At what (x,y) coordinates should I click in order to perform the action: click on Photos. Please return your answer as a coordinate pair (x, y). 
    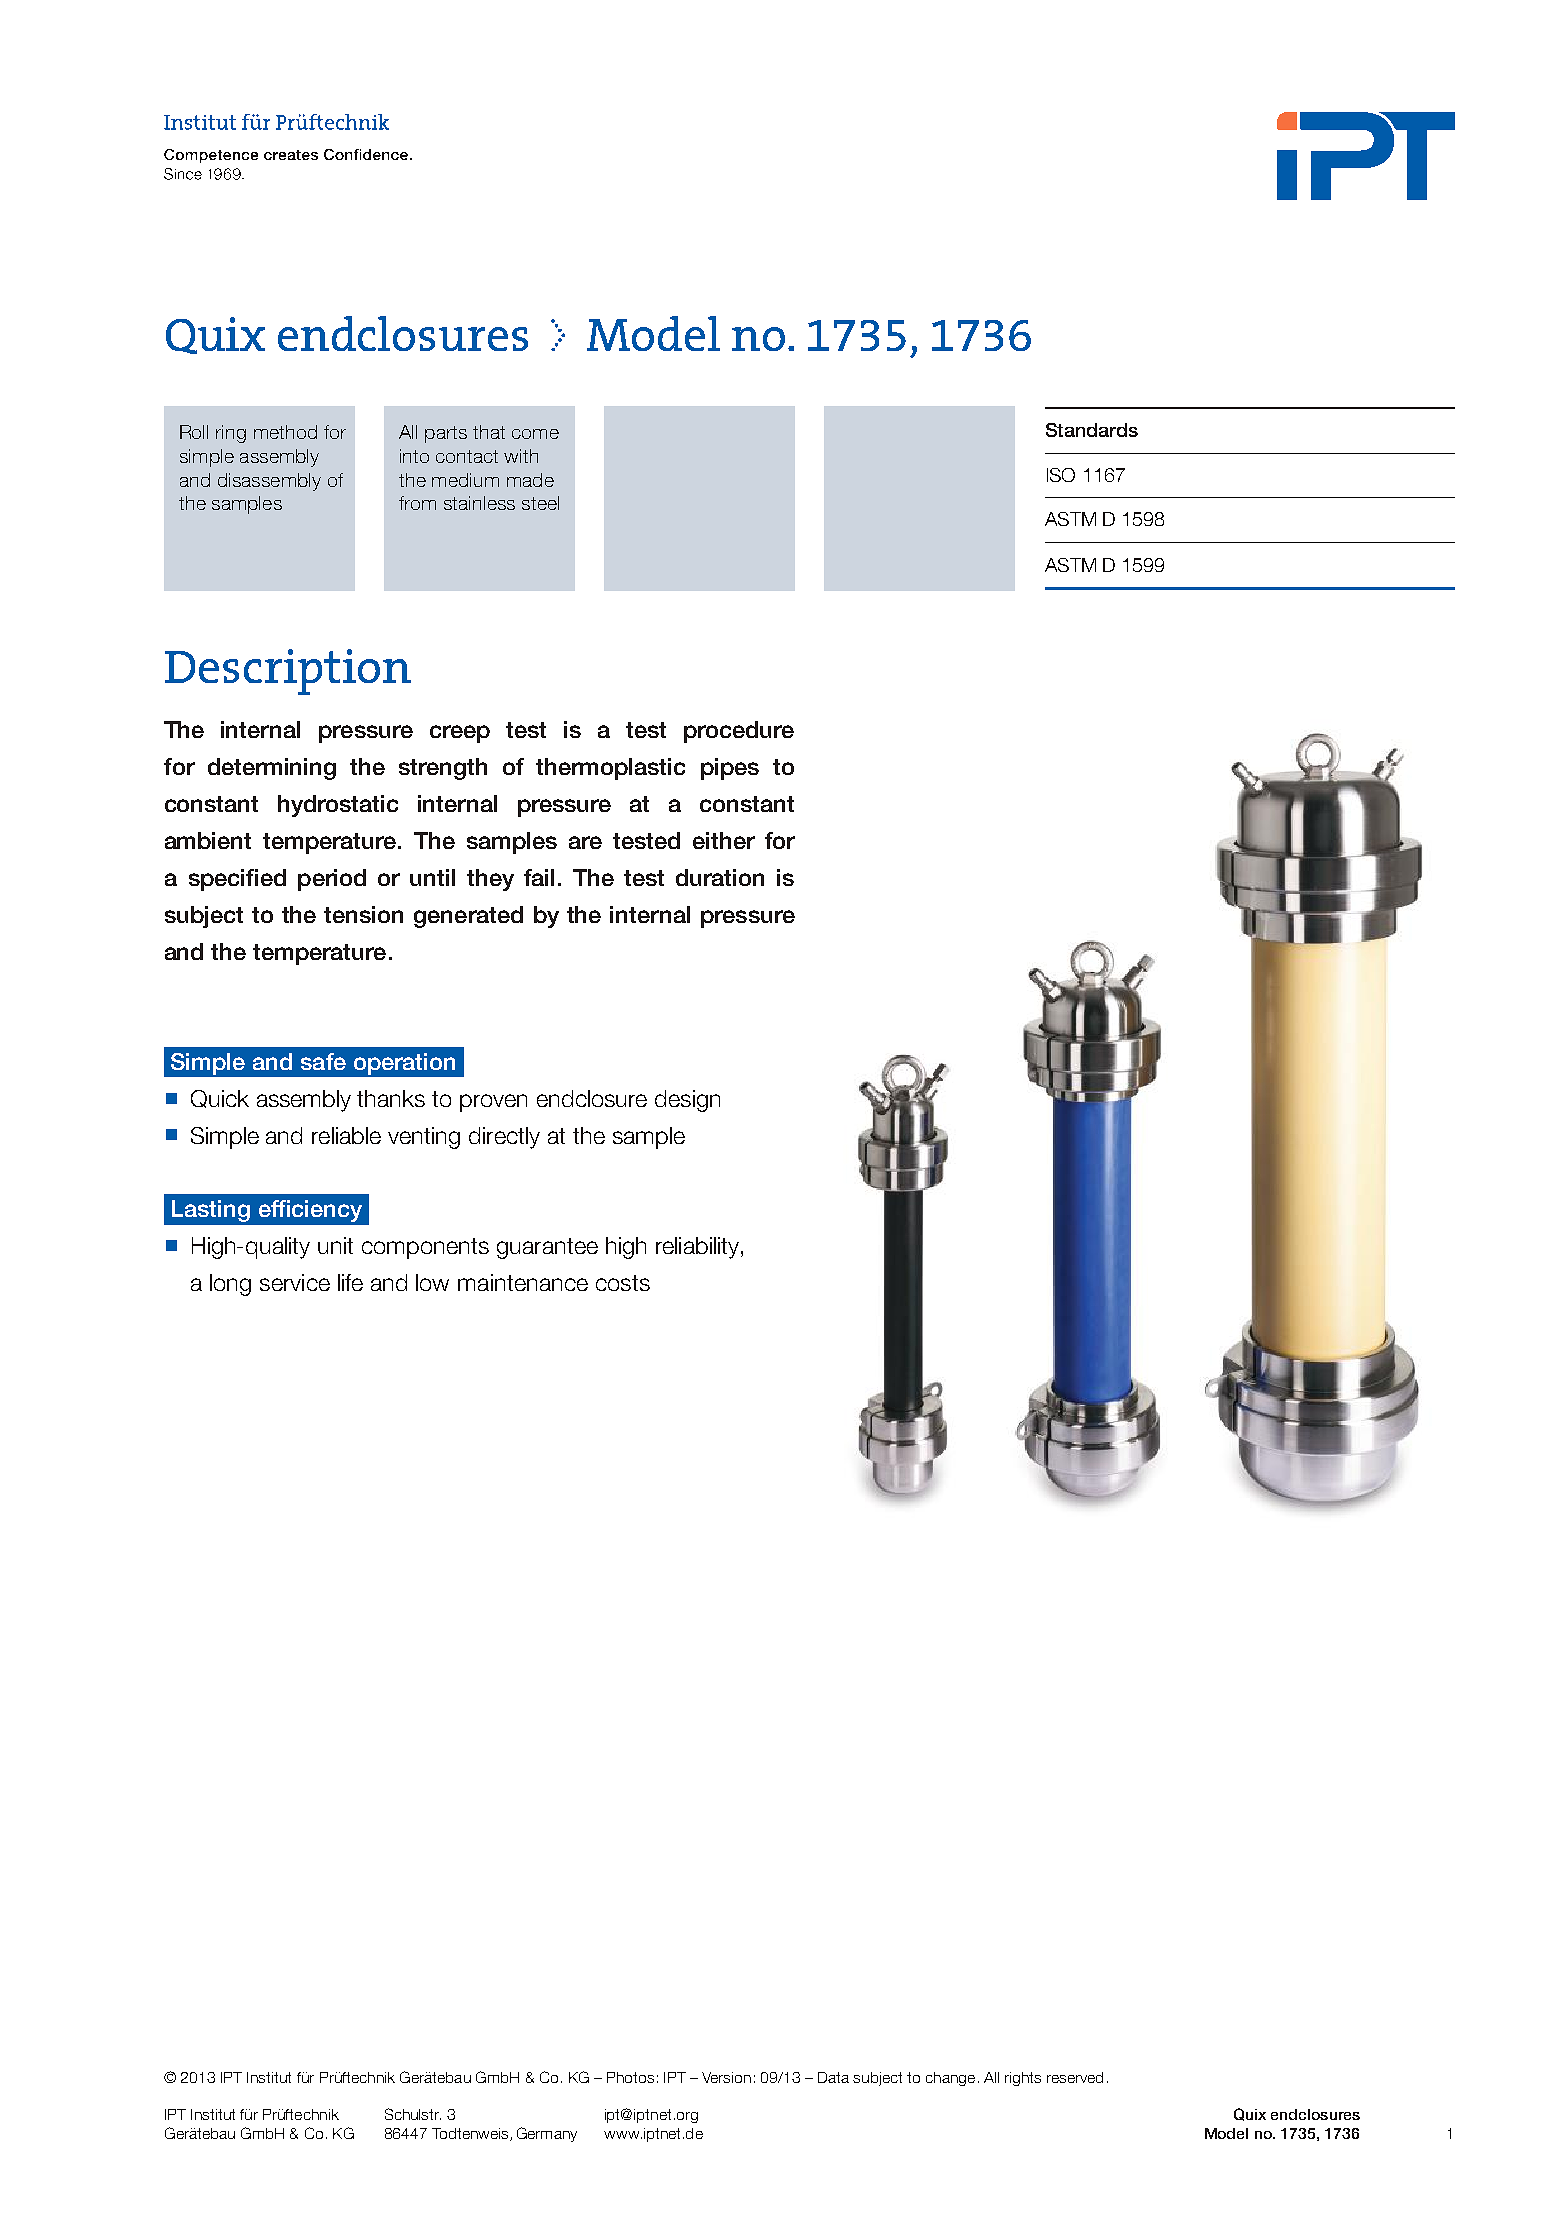
    Looking at the image, I should click on (630, 2077).
